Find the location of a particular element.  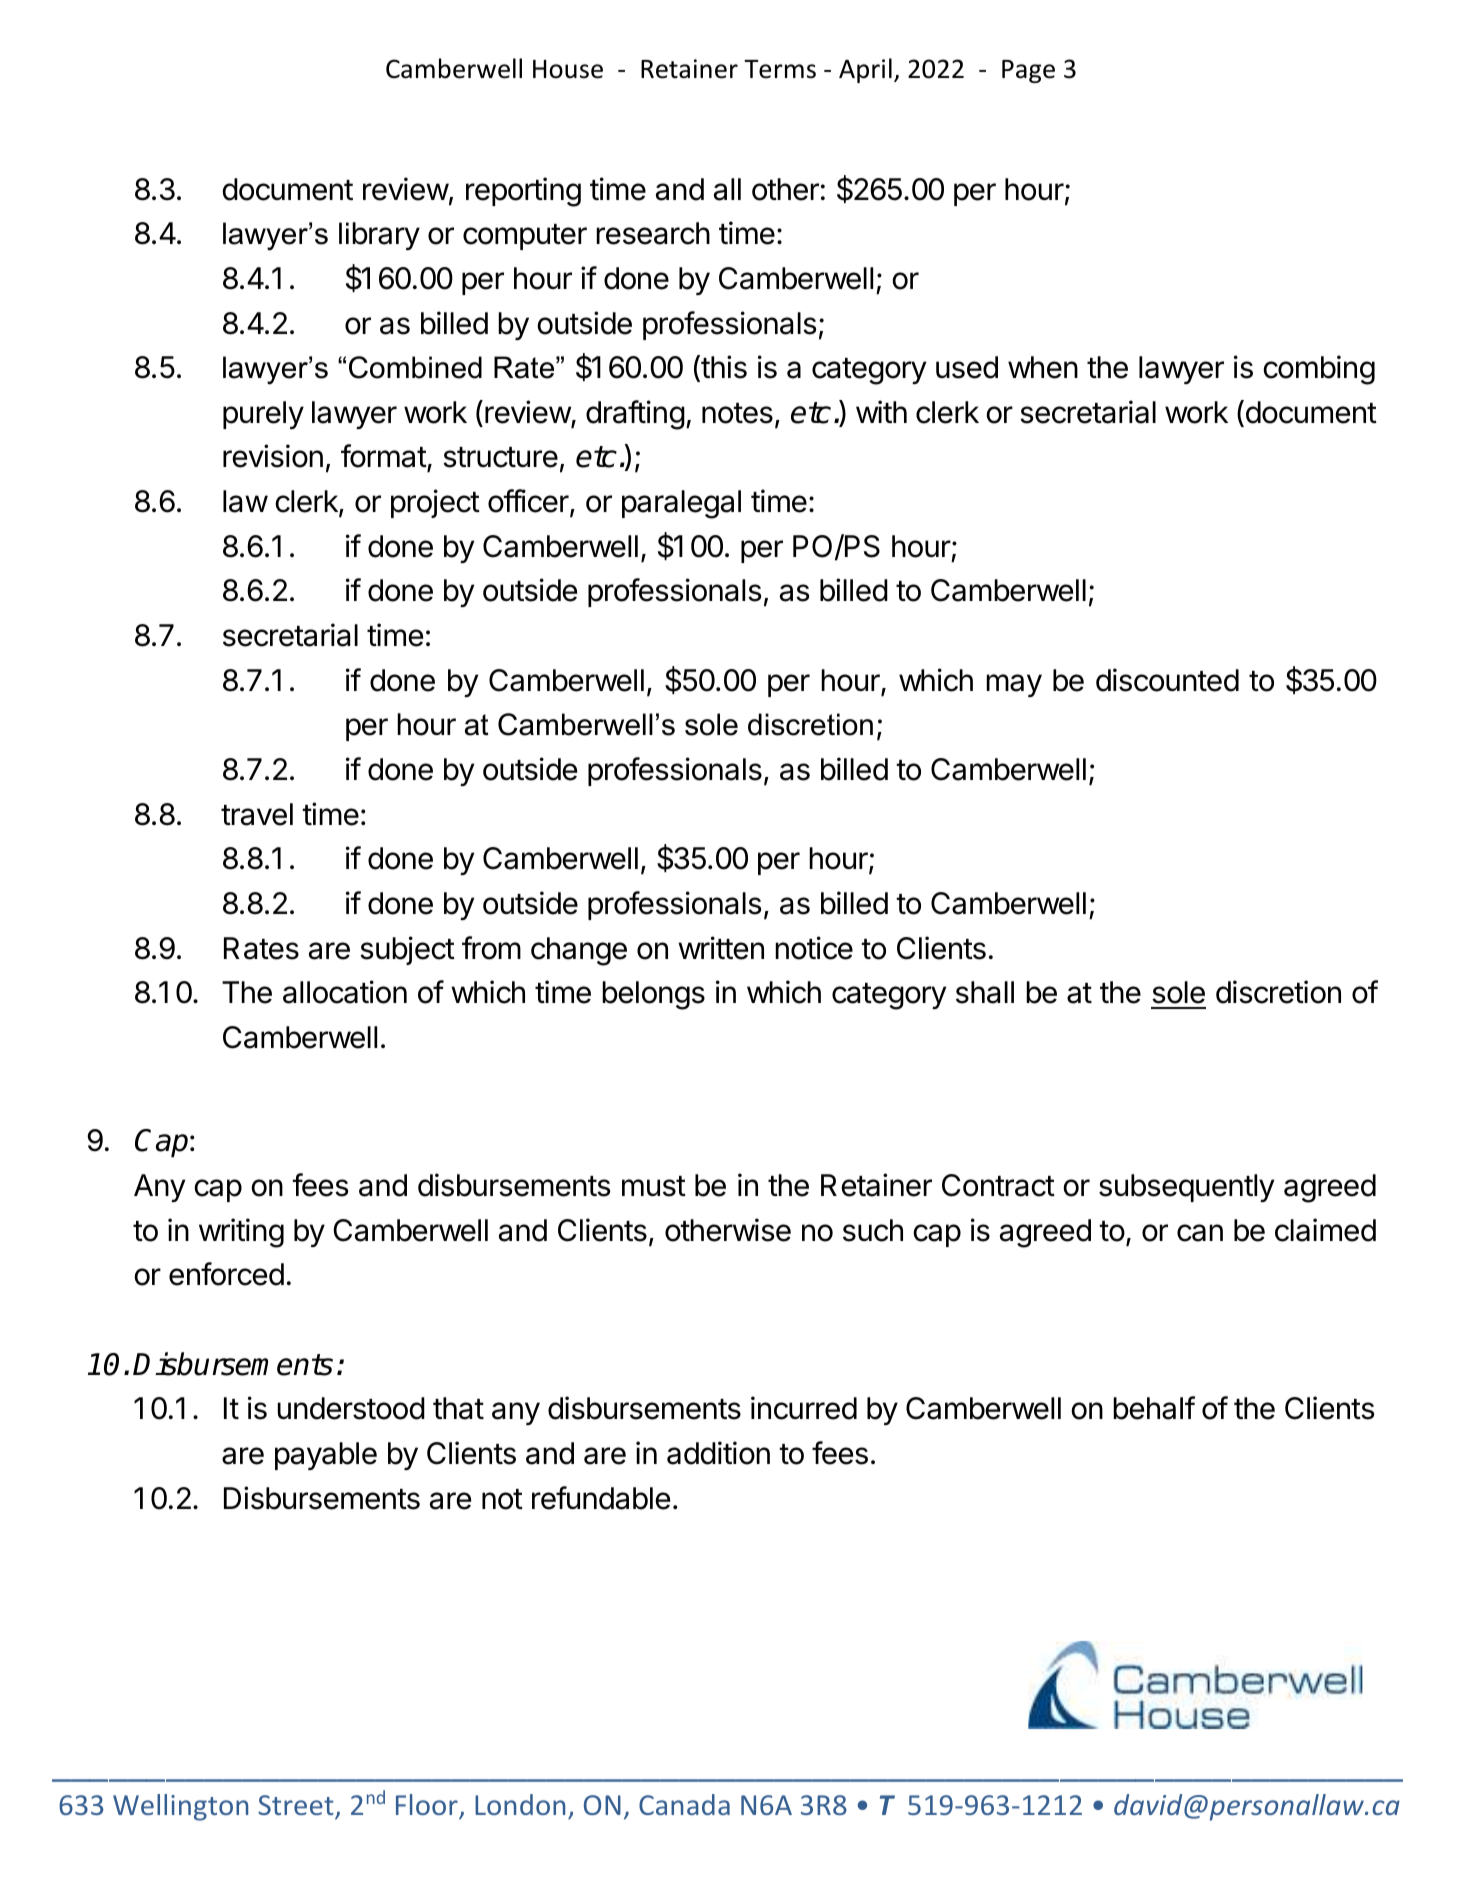

Terms is located at coordinates (780, 69).
